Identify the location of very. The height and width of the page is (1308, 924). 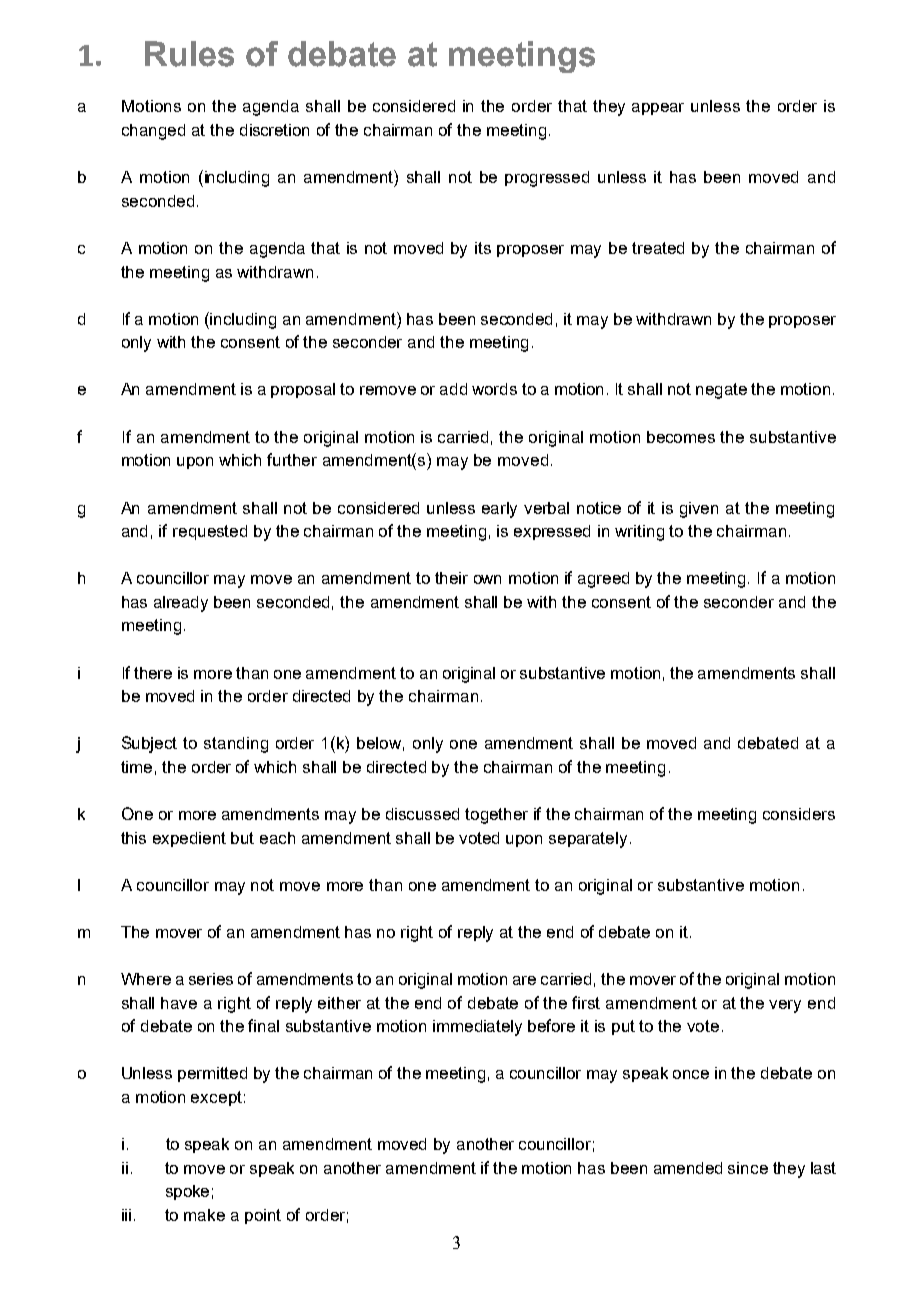
(785, 1006).
